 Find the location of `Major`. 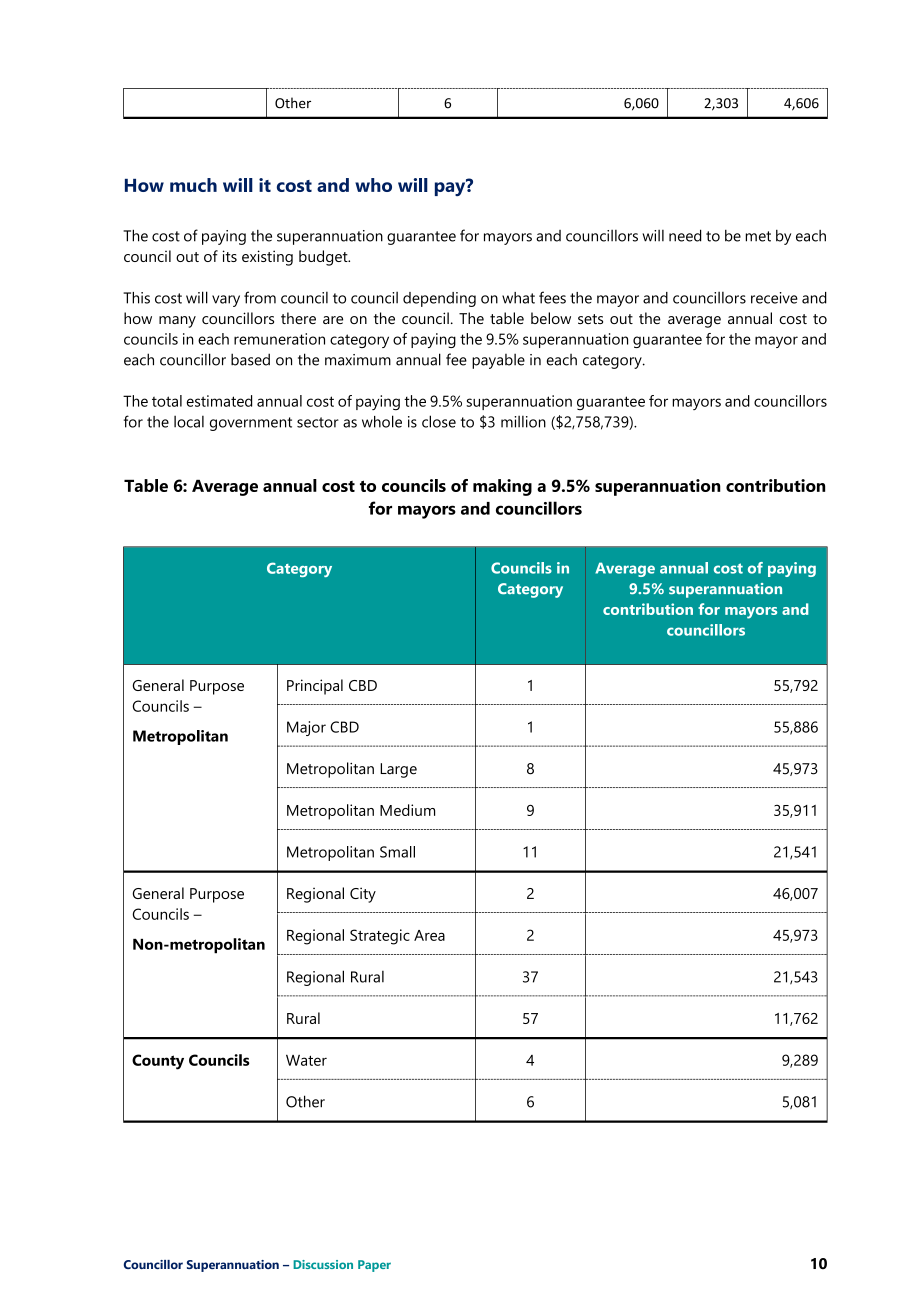

Major is located at coordinates (306, 728).
